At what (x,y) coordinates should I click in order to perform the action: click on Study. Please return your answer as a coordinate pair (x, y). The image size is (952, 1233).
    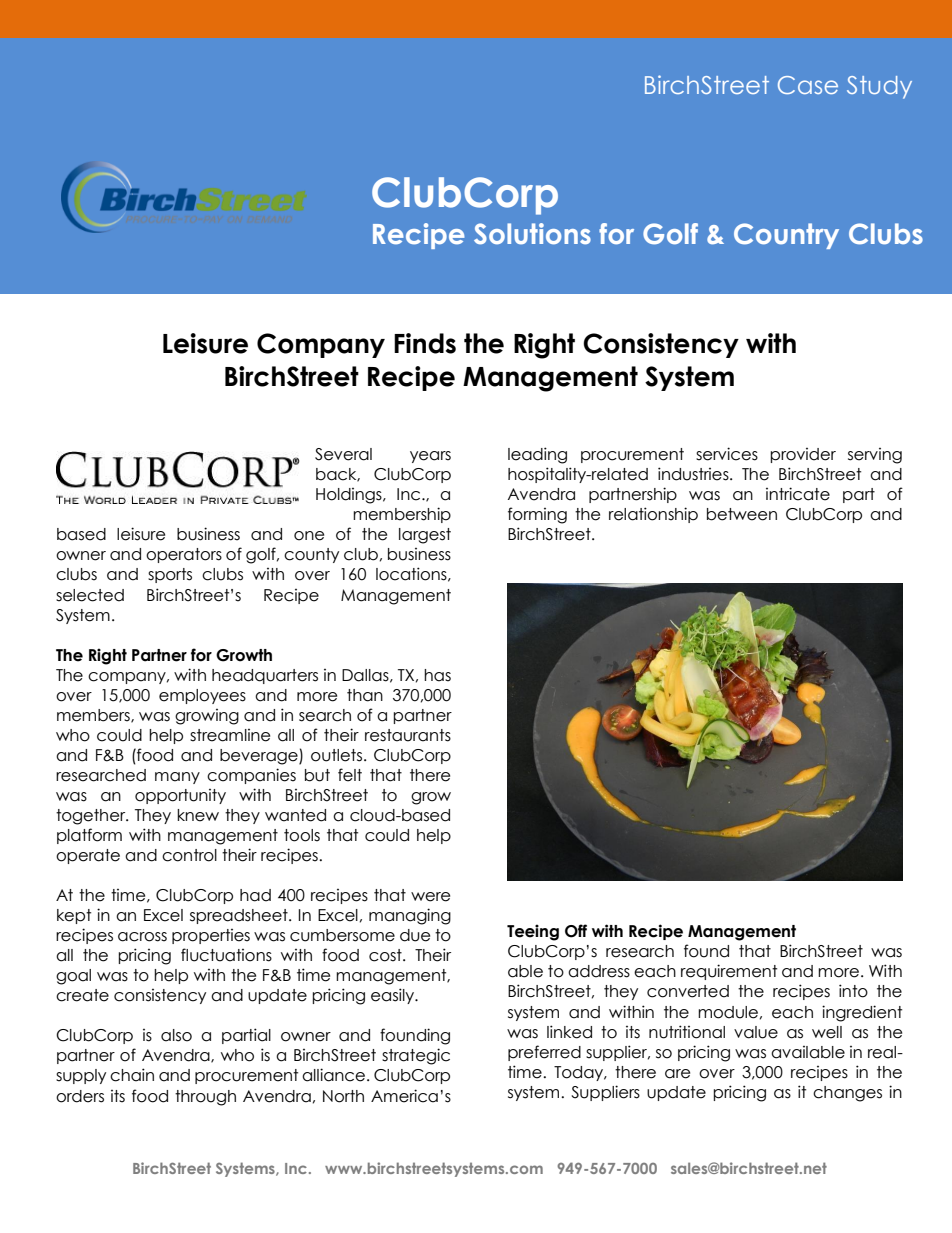
    Looking at the image, I should click on (879, 87).
